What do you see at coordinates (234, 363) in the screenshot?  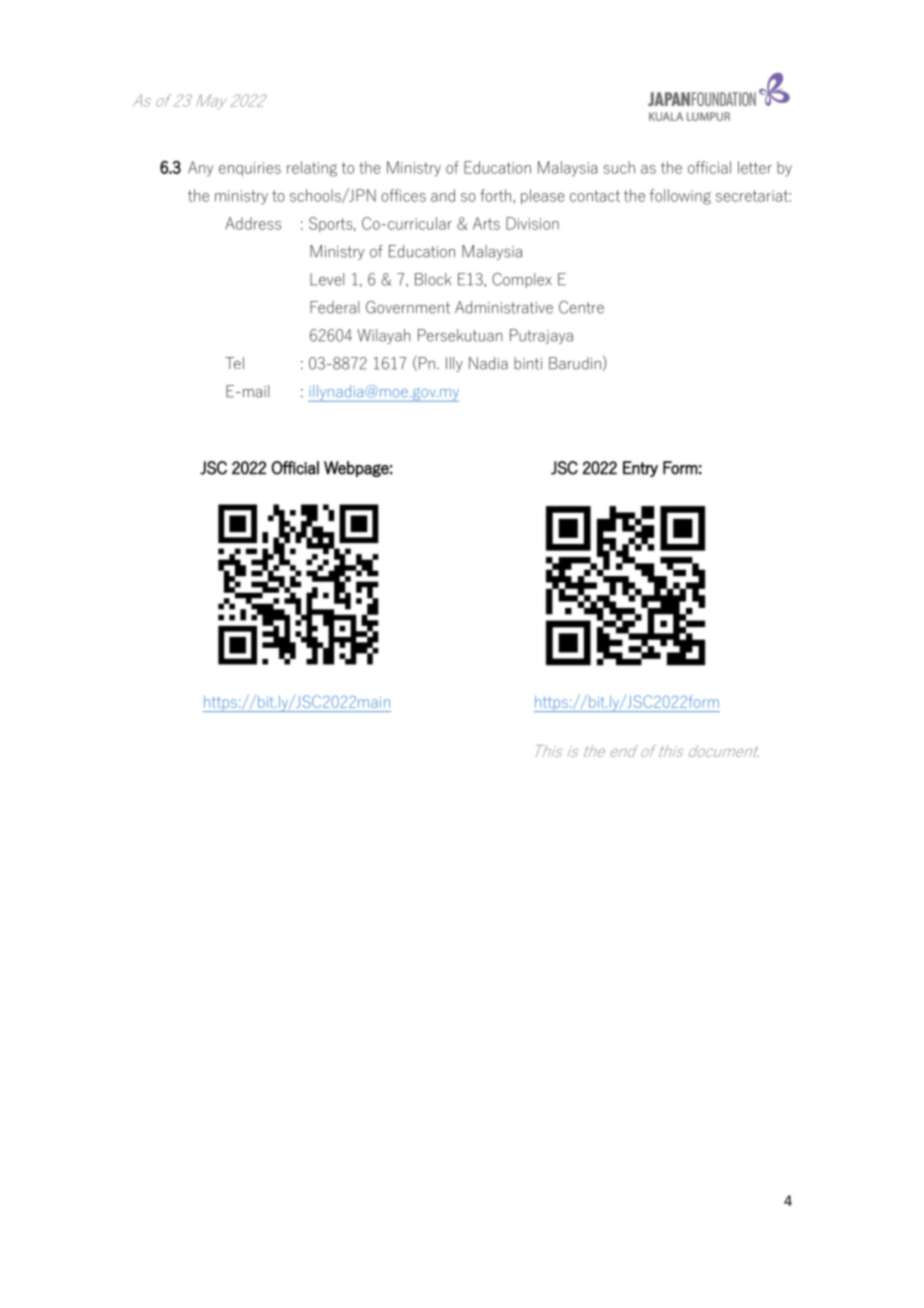 I see `Tel` at bounding box center [234, 363].
